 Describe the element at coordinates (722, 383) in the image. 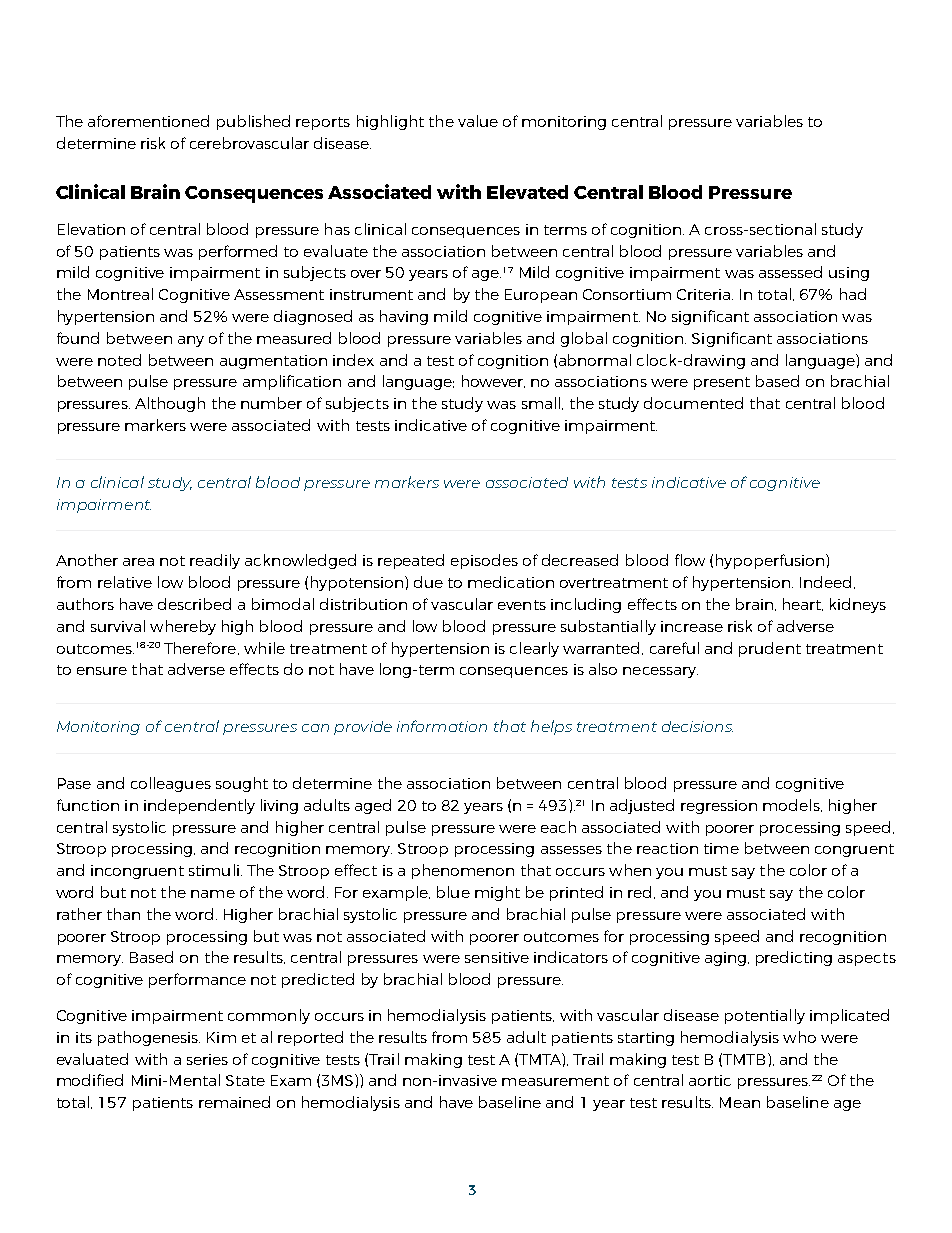

I see `present` at that location.
